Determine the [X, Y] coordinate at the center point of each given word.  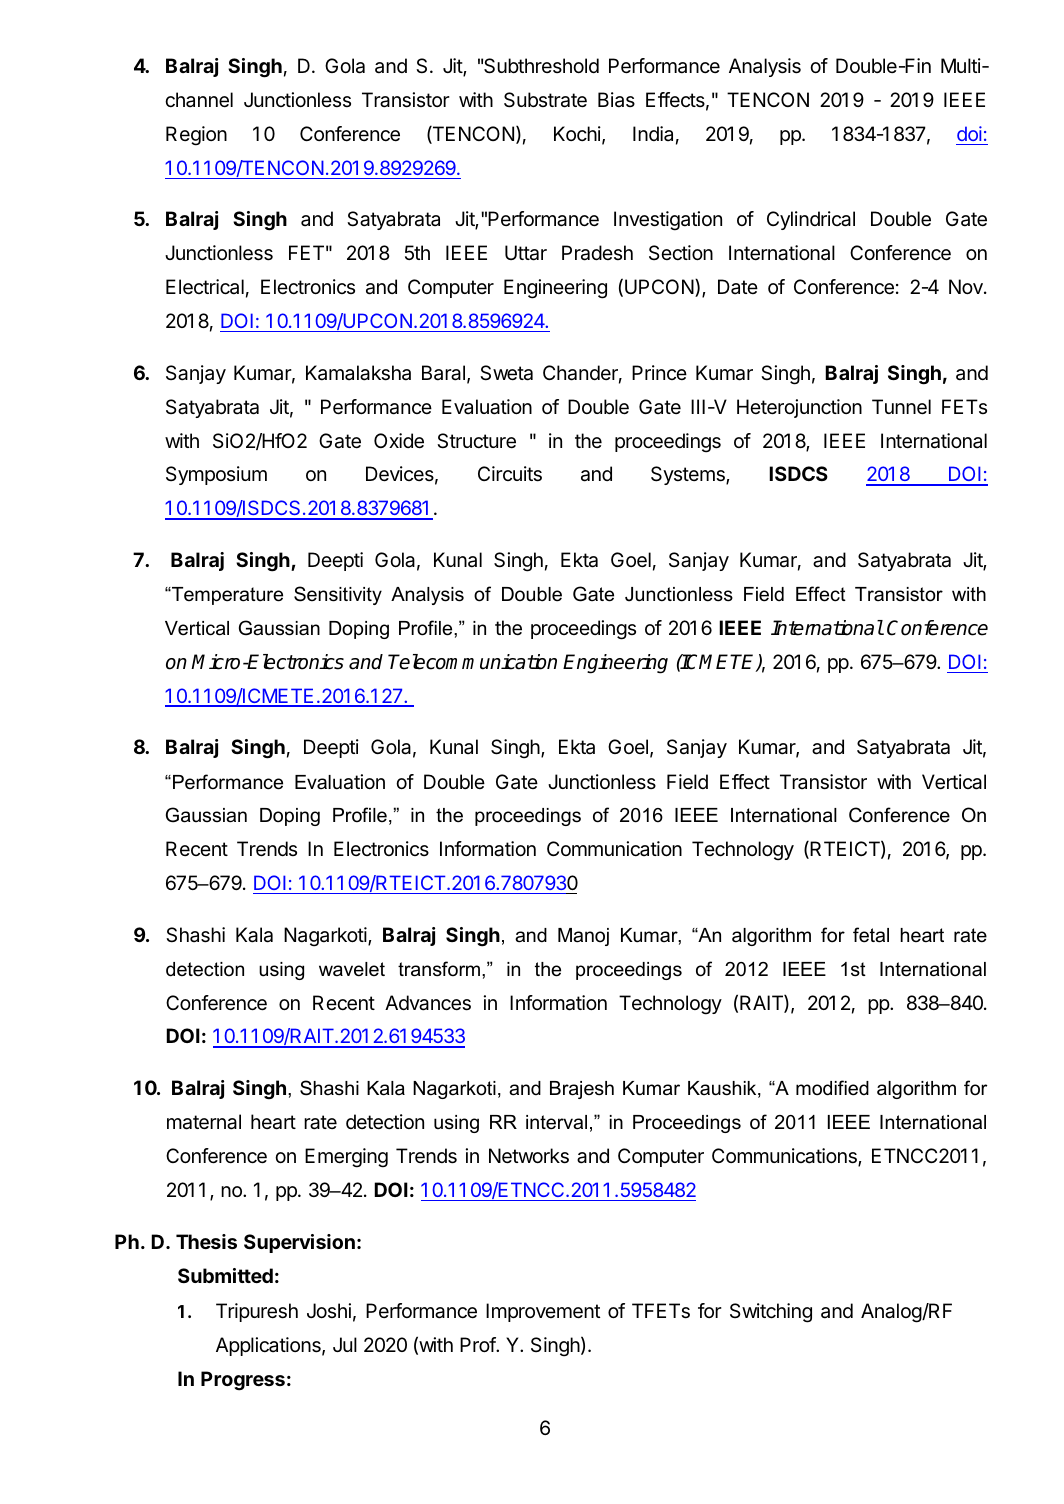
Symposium [216, 475]
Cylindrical [811, 220]
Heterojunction [799, 408]
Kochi [577, 133]
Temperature [226, 596]
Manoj [583, 937]
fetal [871, 935]
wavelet [352, 969]
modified [832, 1088]
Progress [243, 1381]
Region [196, 136]
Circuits [510, 474]
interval [556, 1122]
